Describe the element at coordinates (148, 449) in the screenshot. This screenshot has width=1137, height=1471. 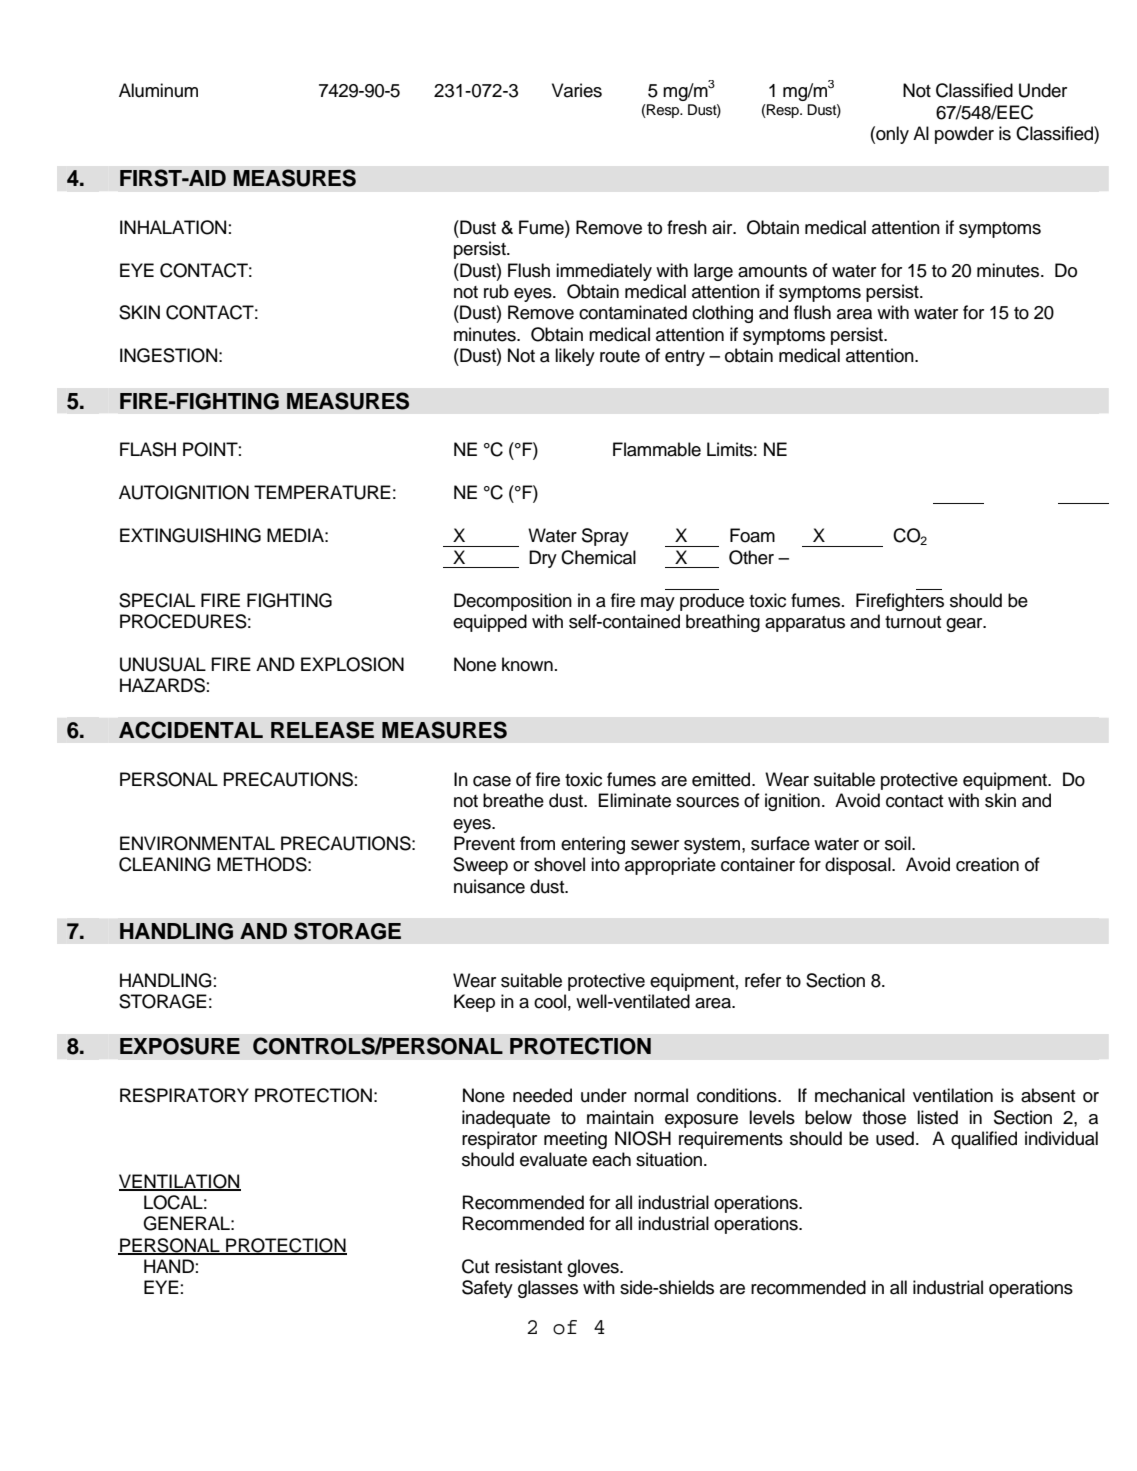
I see `FLASH` at that location.
